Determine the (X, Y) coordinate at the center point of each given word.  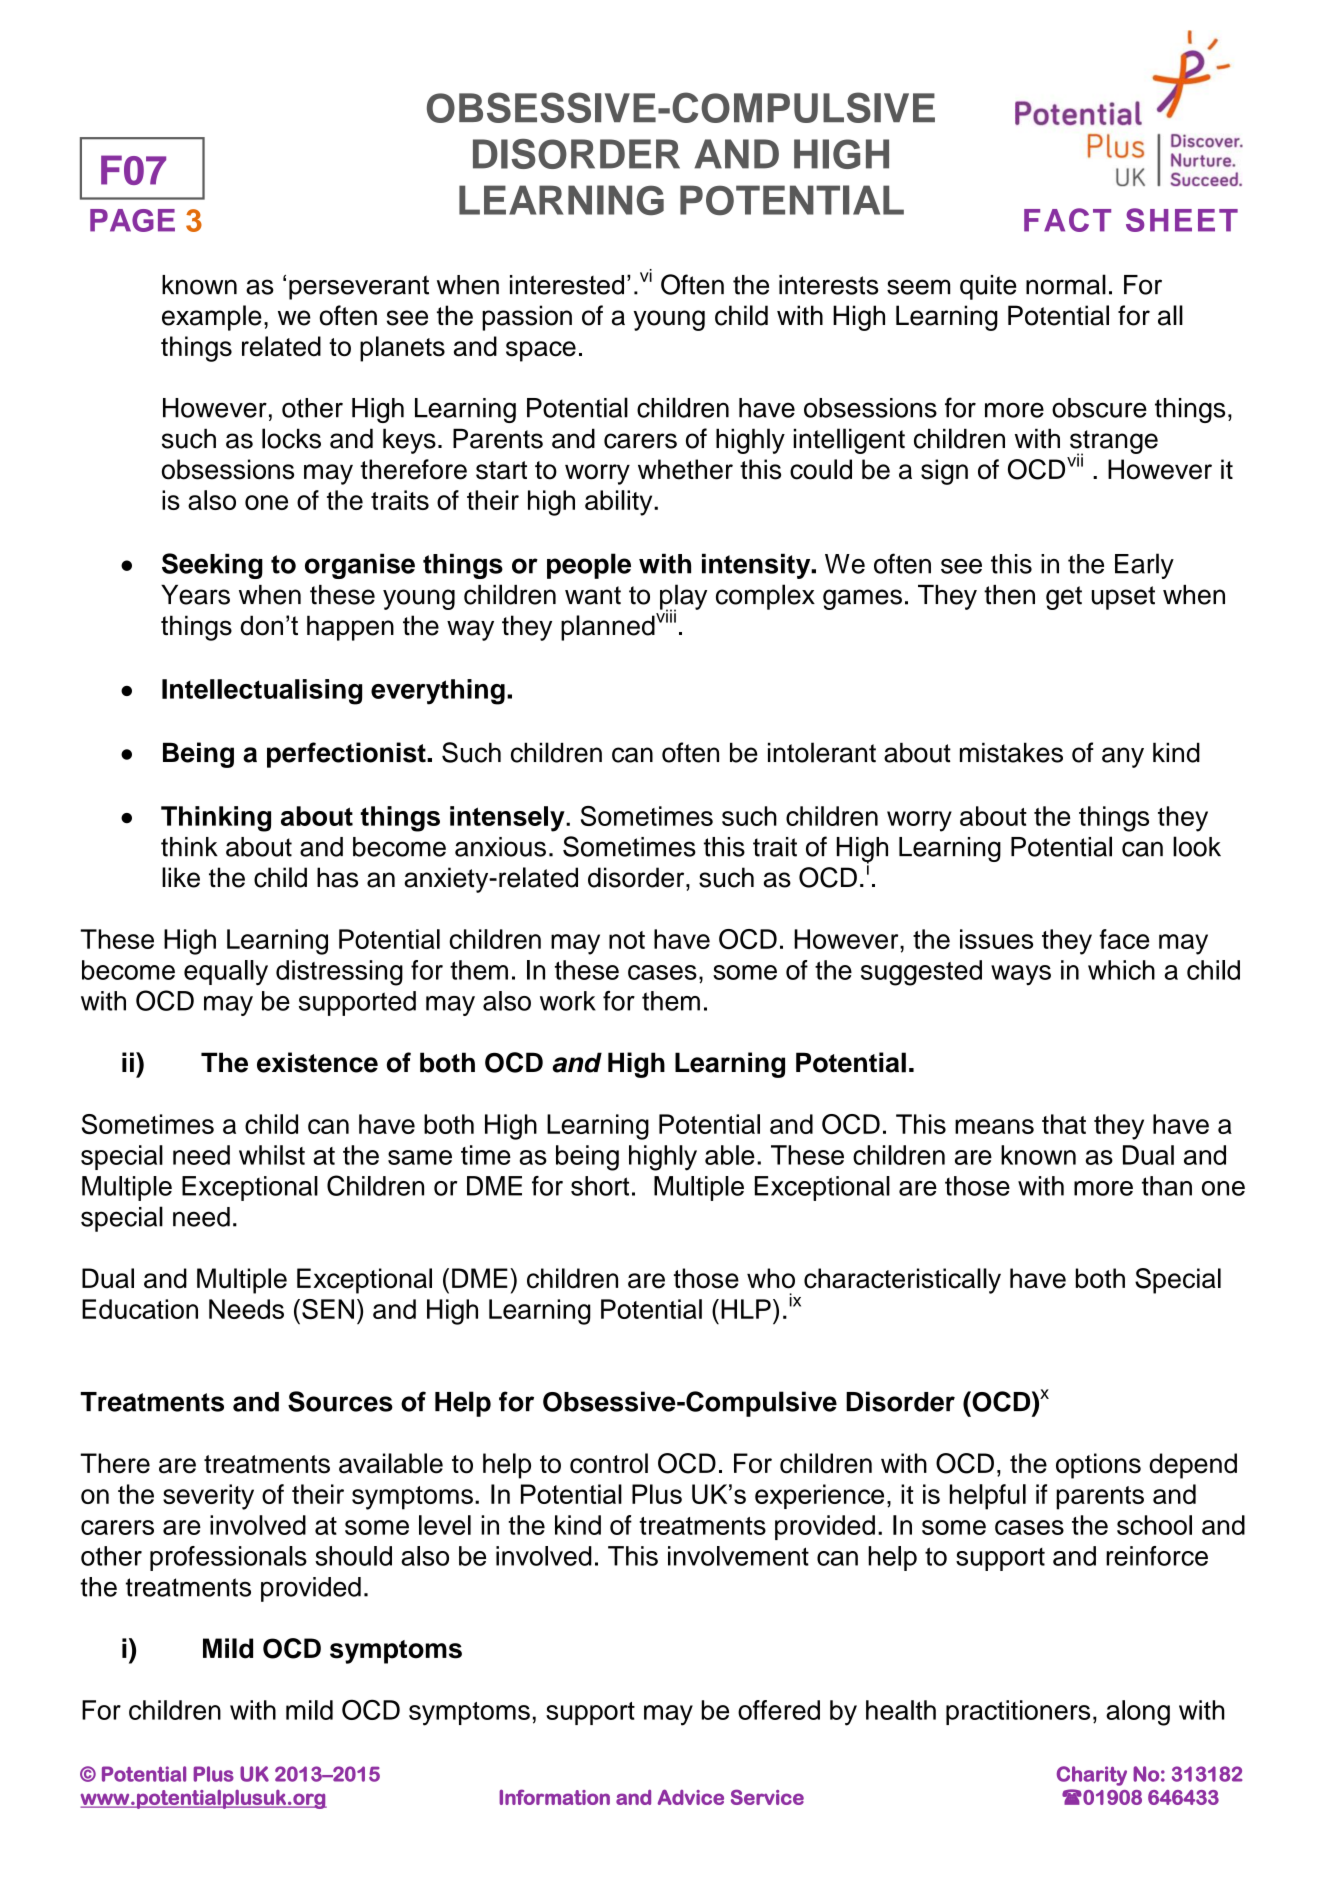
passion (527, 318)
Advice (690, 1797)
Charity (1092, 1776)
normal (1066, 284)
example (212, 318)
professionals (228, 1558)
